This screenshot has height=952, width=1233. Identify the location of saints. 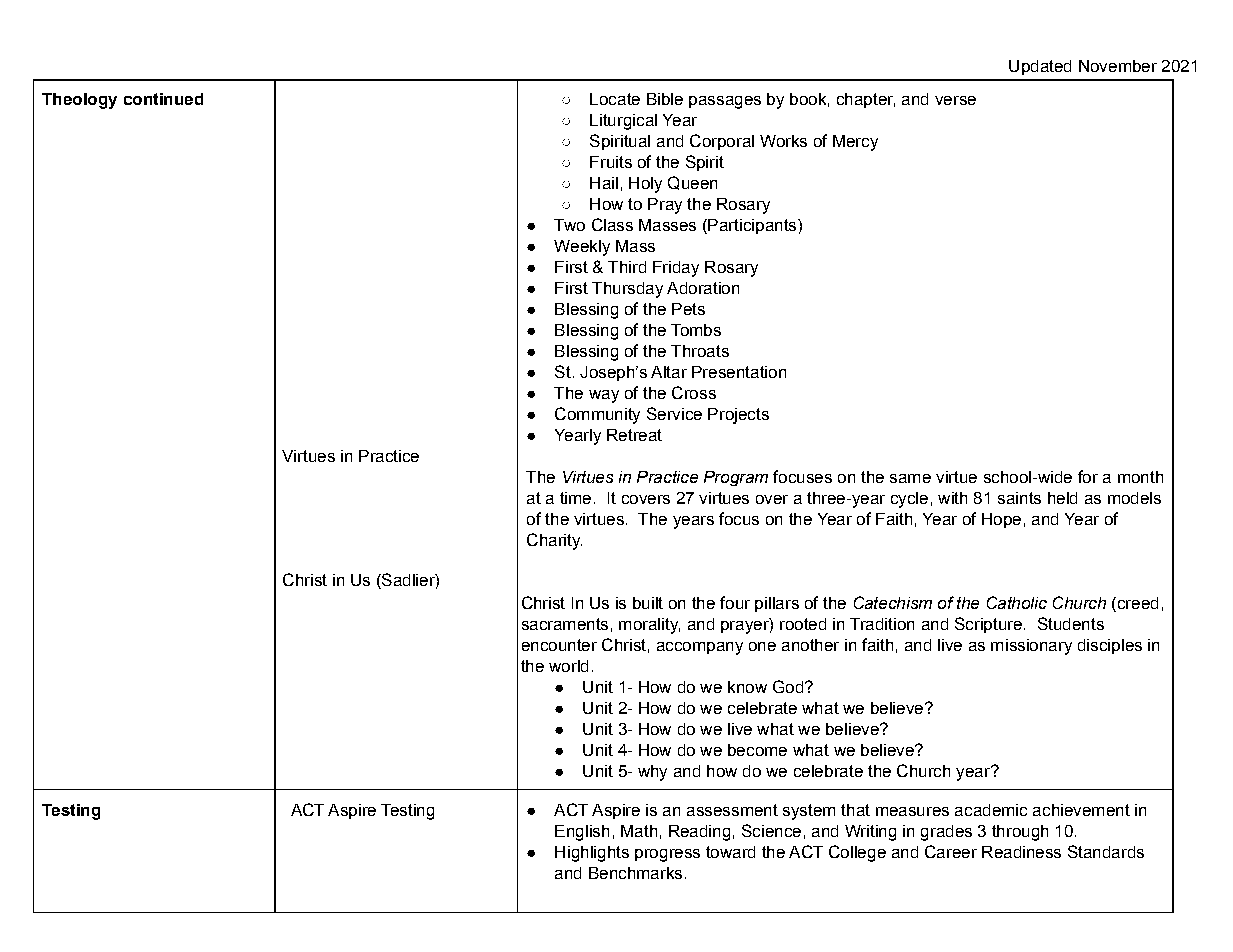
(1019, 498).
